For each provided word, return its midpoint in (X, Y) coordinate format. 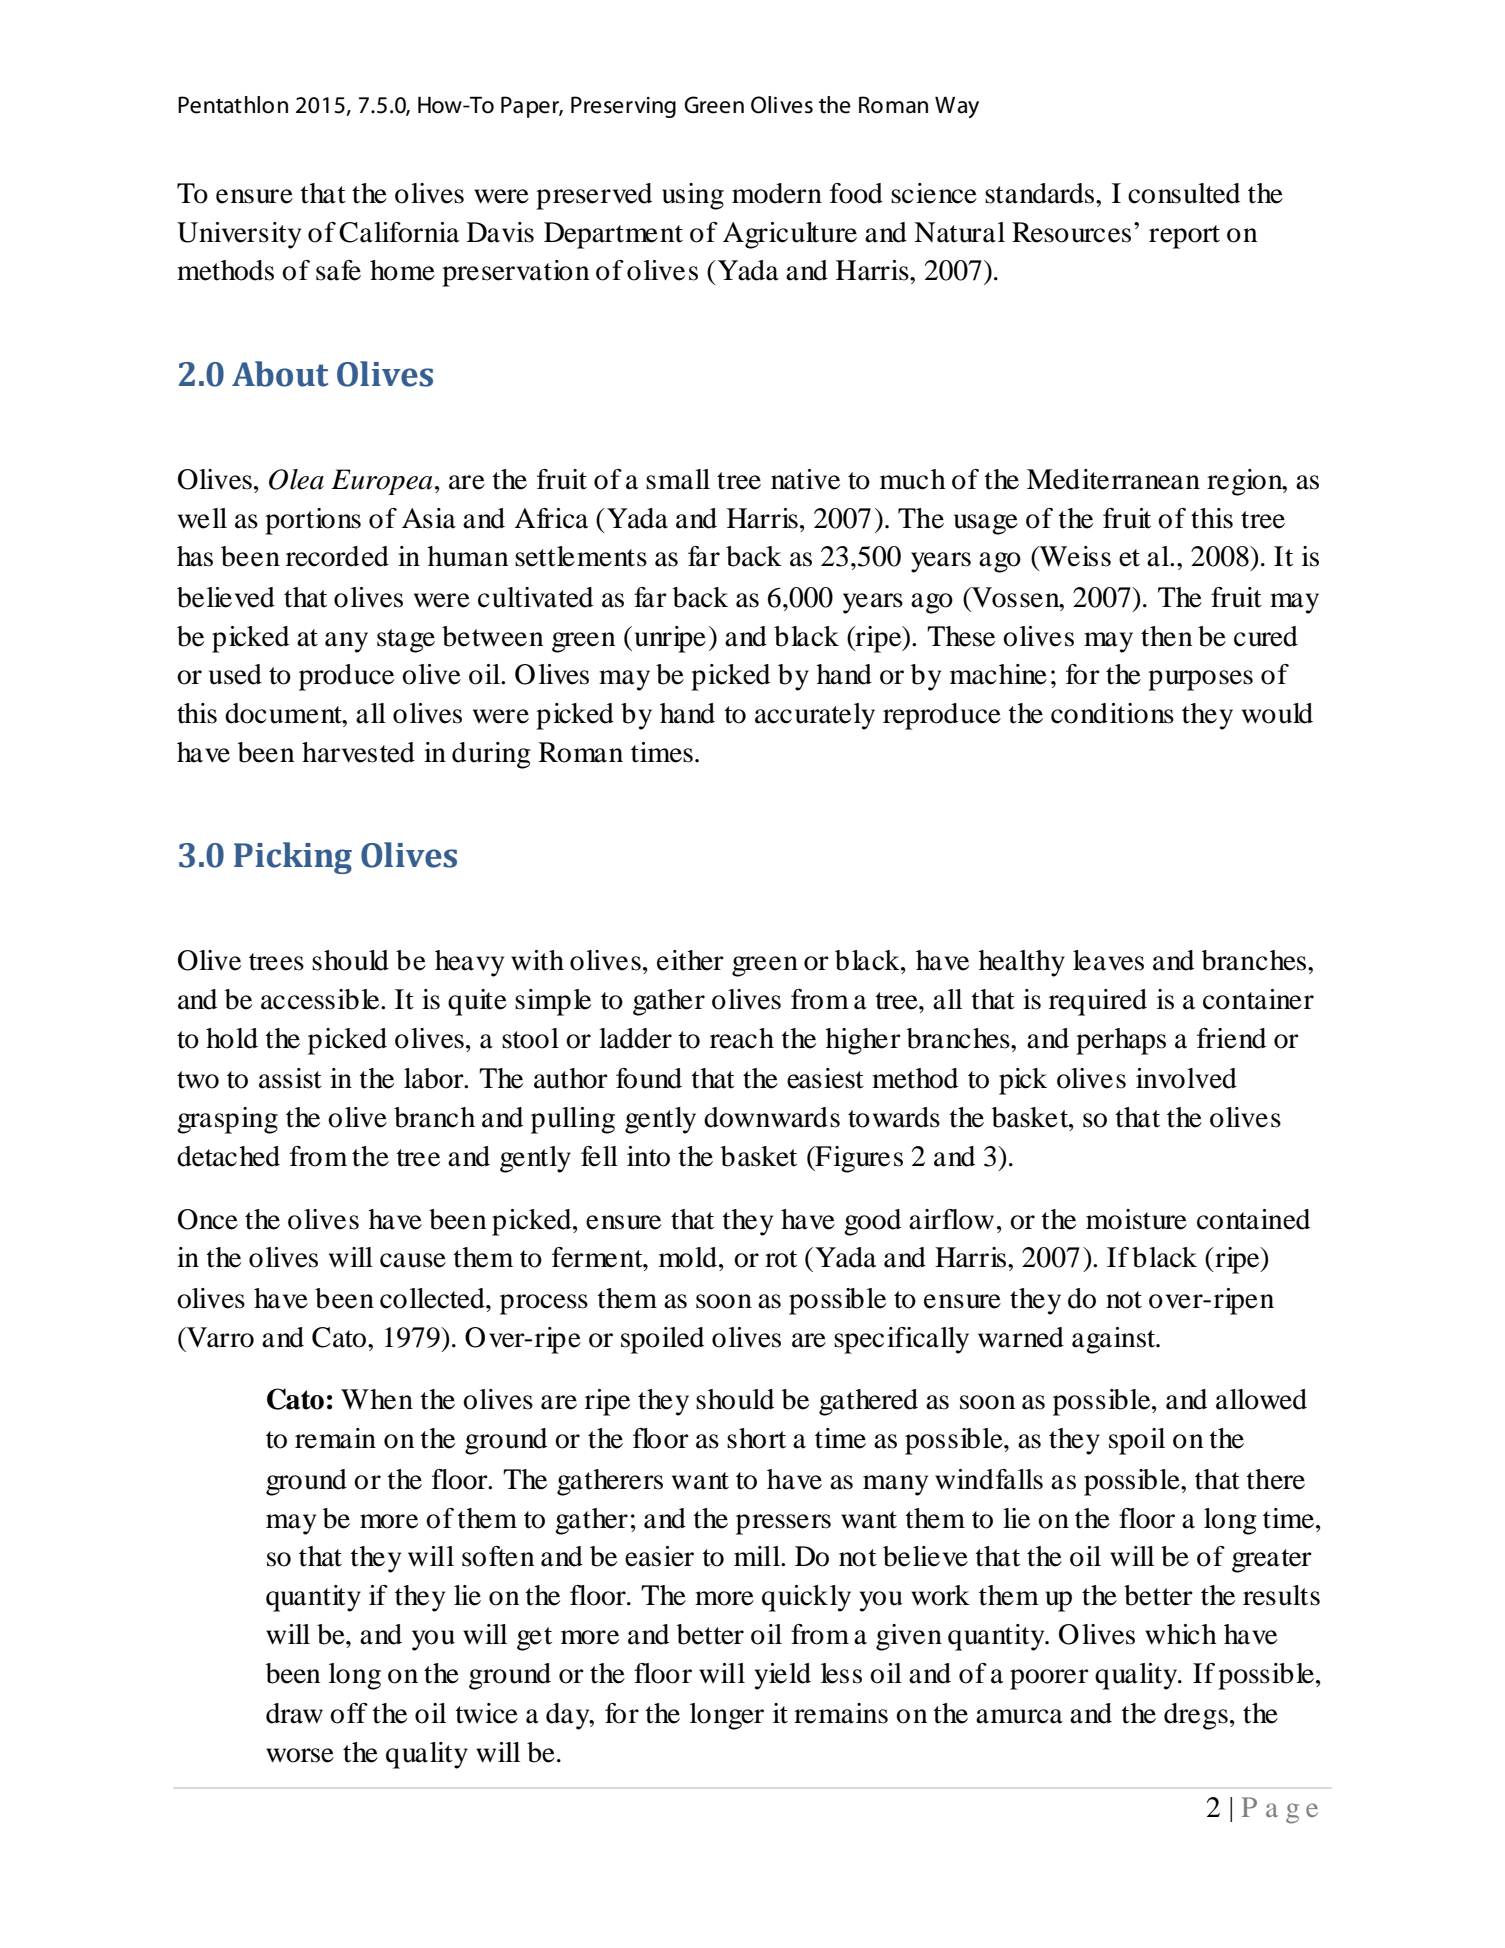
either (690, 960)
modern (777, 193)
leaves (1108, 960)
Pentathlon (233, 105)
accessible (321, 999)
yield (782, 1676)
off (349, 1713)
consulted (1184, 193)
